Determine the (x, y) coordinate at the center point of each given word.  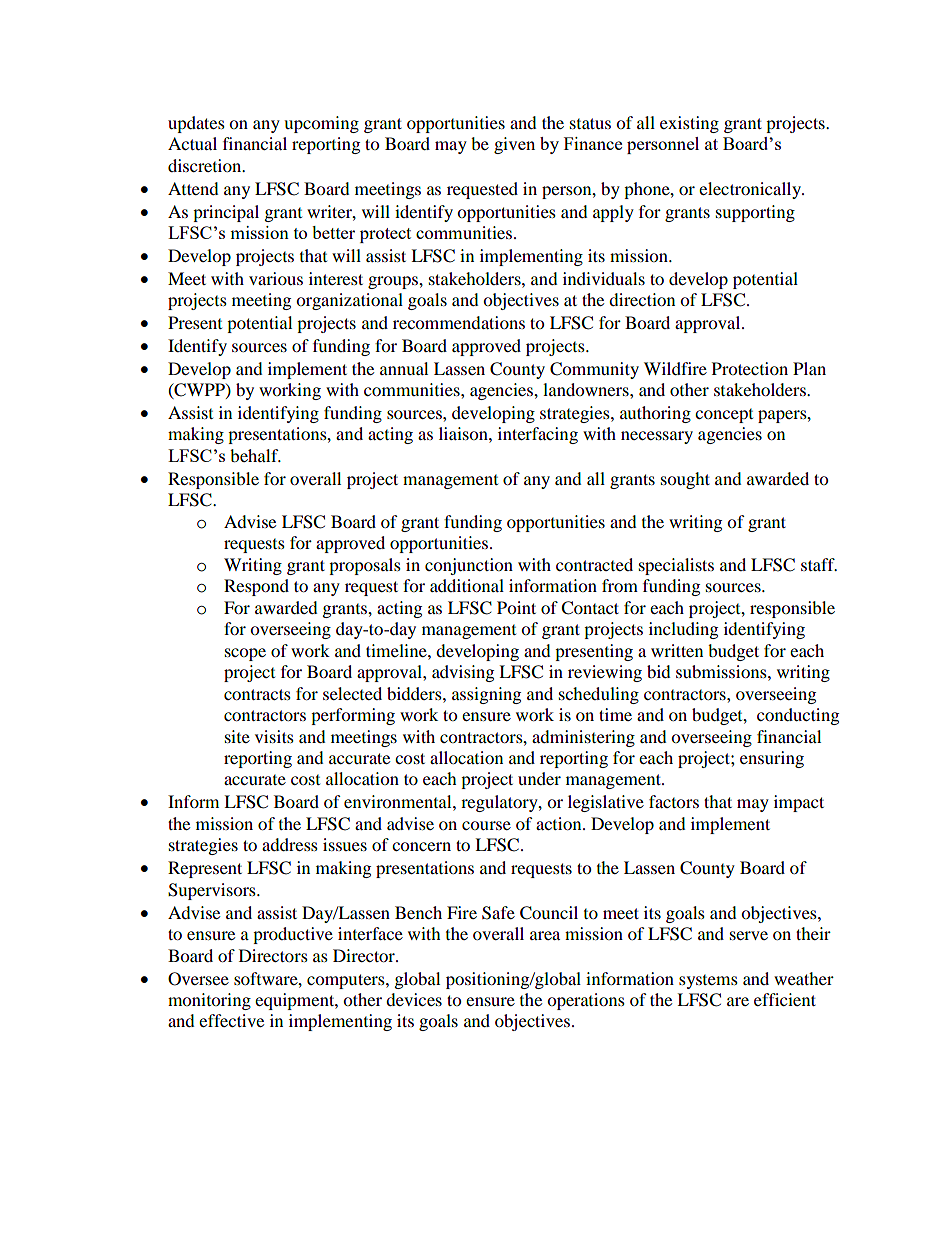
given (514, 145)
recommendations (459, 322)
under (539, 778)
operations (586, 1001)
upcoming (321, 124)
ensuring (772, 759)
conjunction (469, 566)
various (276, 278)
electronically (751, 190)
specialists (676, 566)
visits (274, 736)
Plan (809, 368)
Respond (256, 587)
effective (231, 1020)
